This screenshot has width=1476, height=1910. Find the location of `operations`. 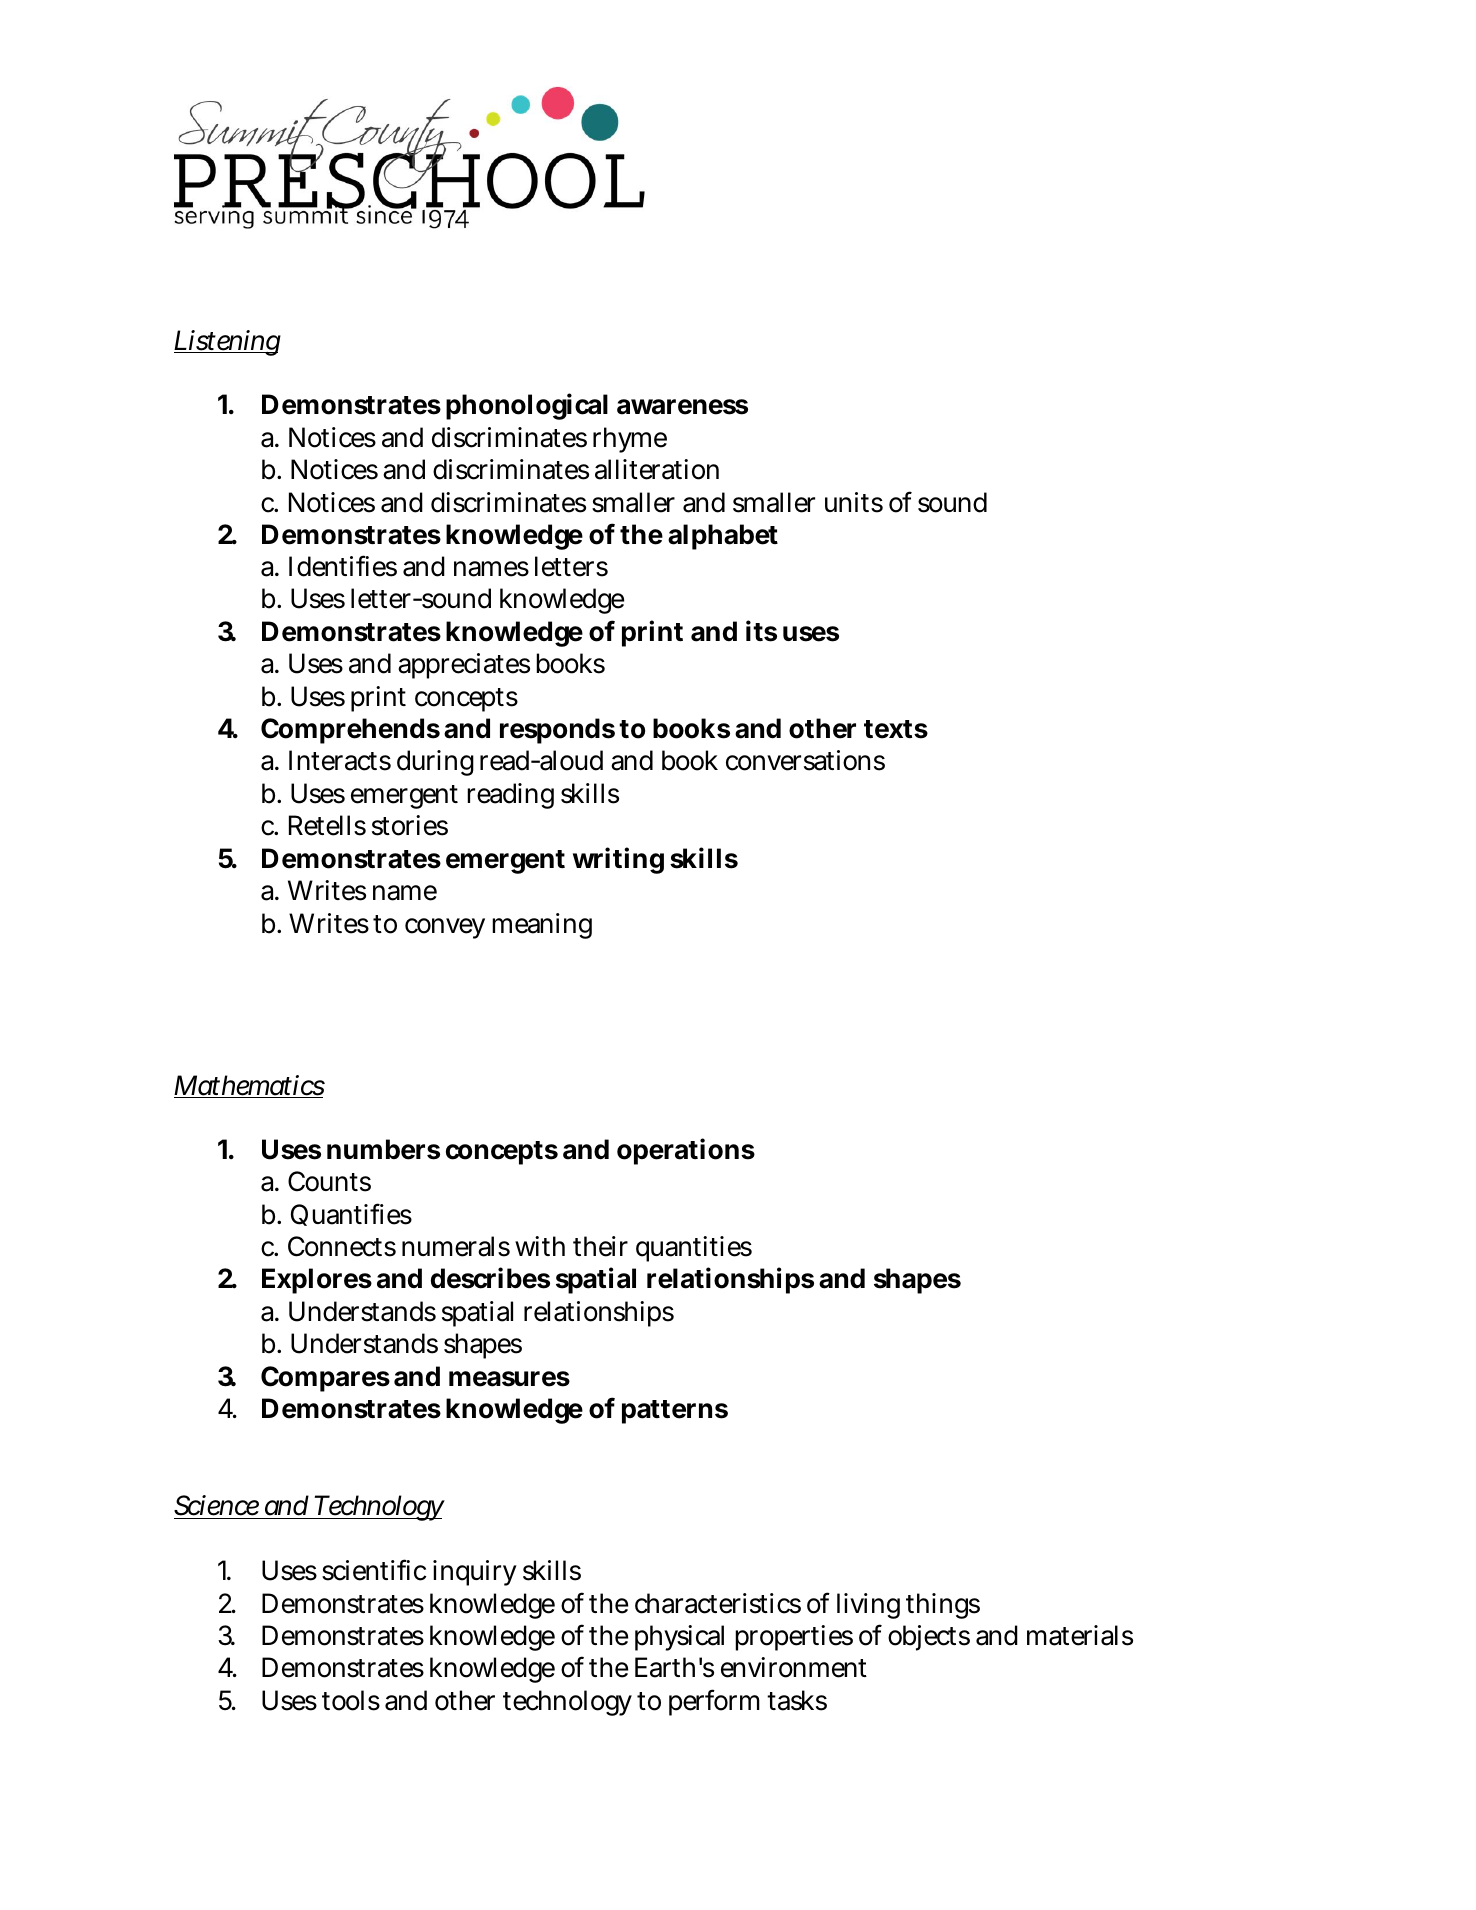

operations is located at coordinates (686, 1151).
